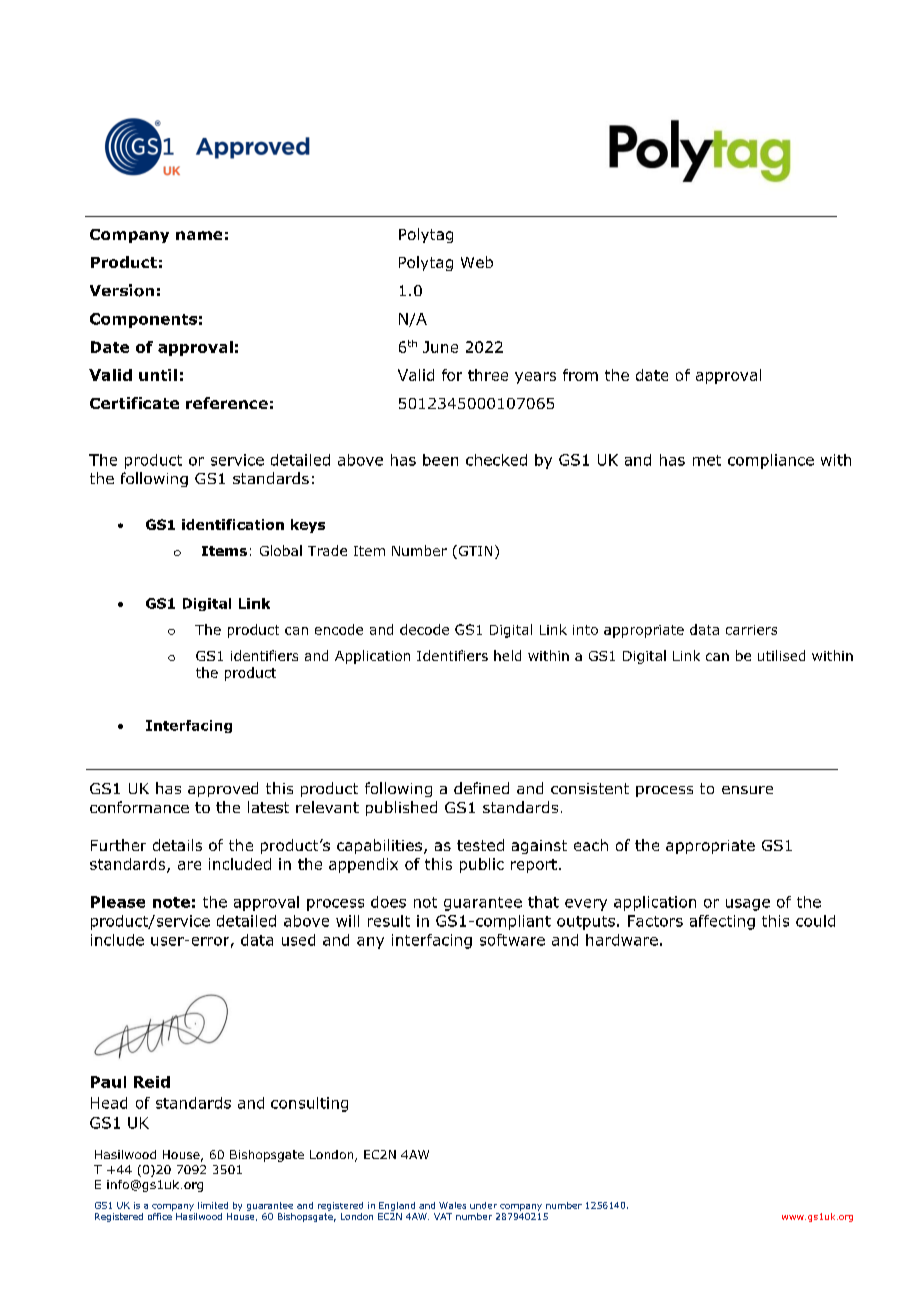 This page has width=924, height=1308. I want to click on usage, so click(748, 905).
